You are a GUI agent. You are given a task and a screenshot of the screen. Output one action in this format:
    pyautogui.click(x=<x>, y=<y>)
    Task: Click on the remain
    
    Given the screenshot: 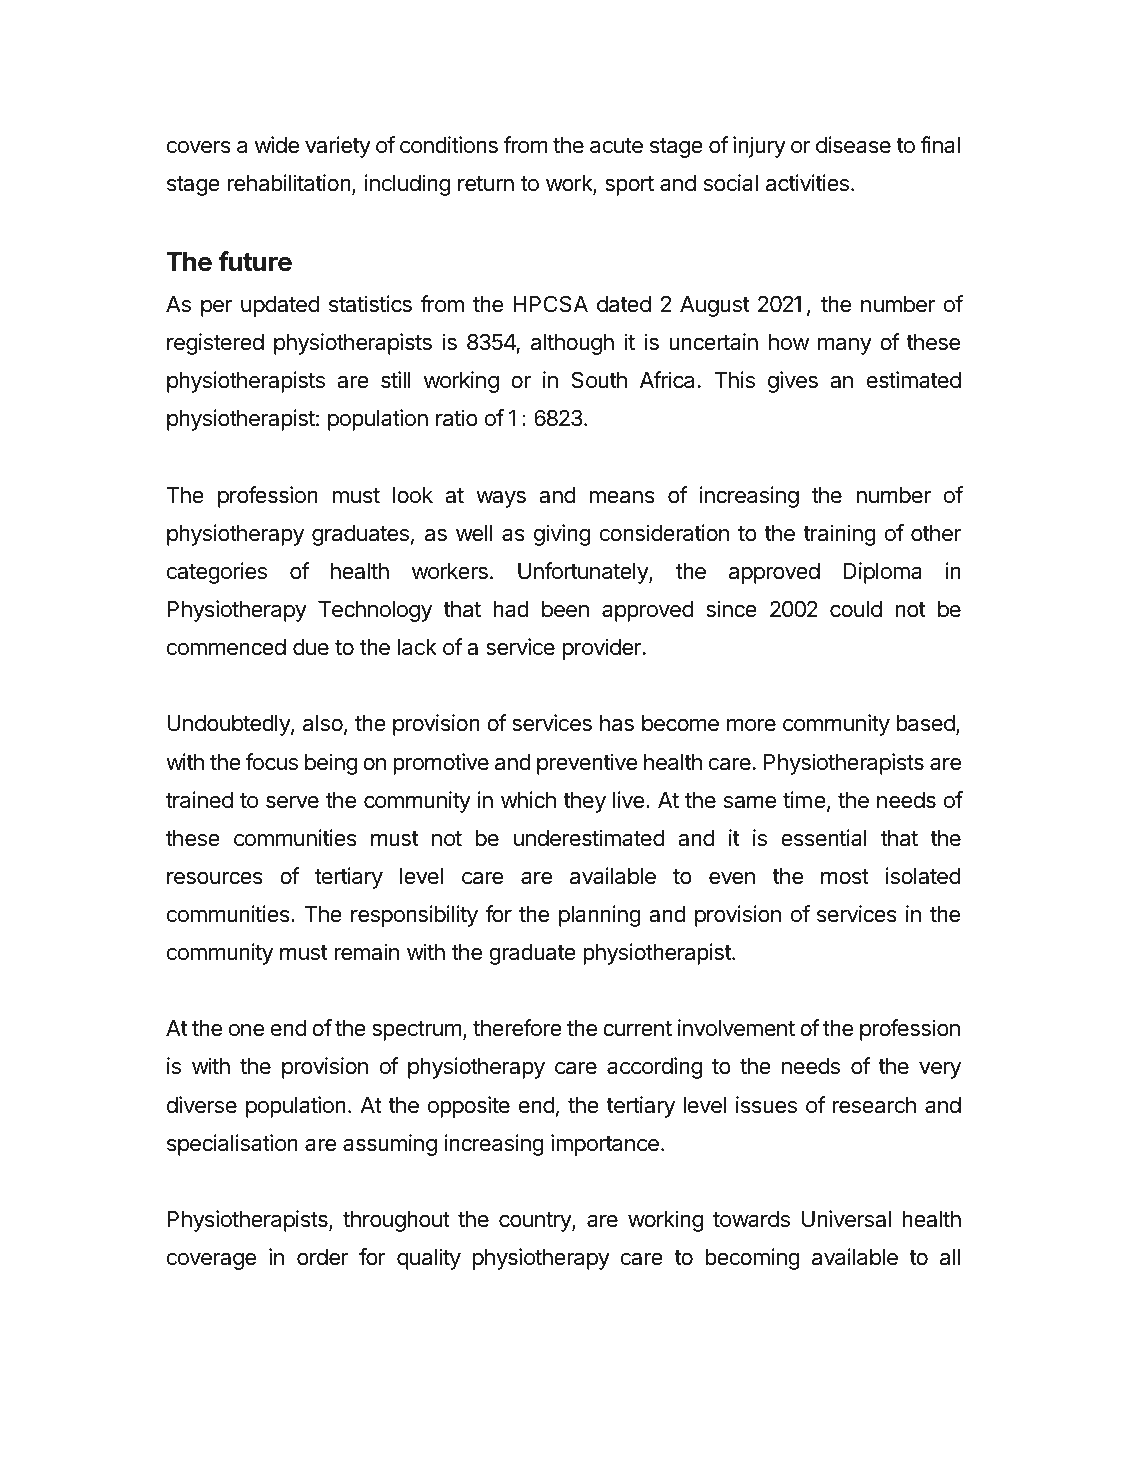 What is the action you would take?
    pyautogui.click(x=366, y=952)
